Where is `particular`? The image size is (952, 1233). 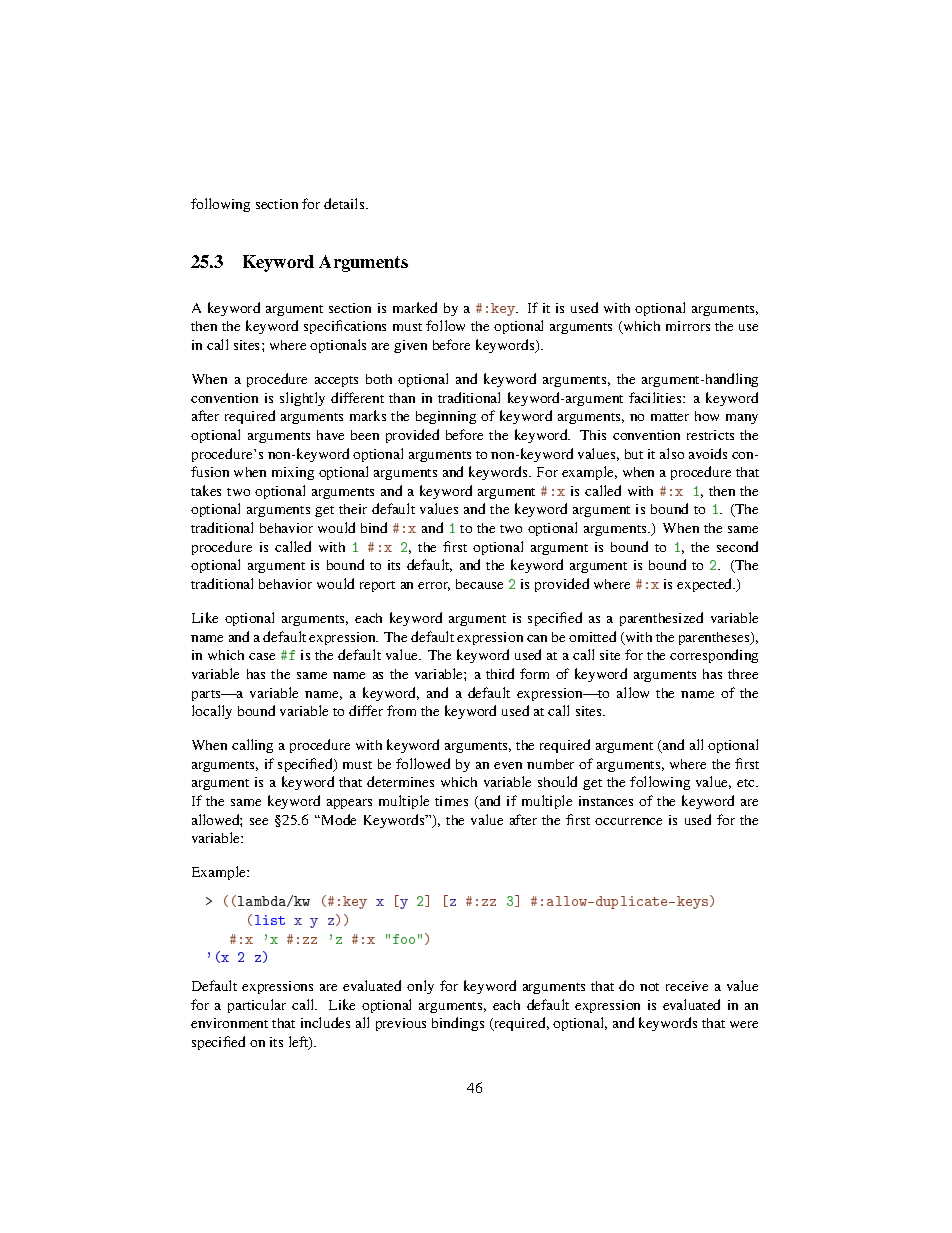 particular is located at coordinates (257, 1006).
